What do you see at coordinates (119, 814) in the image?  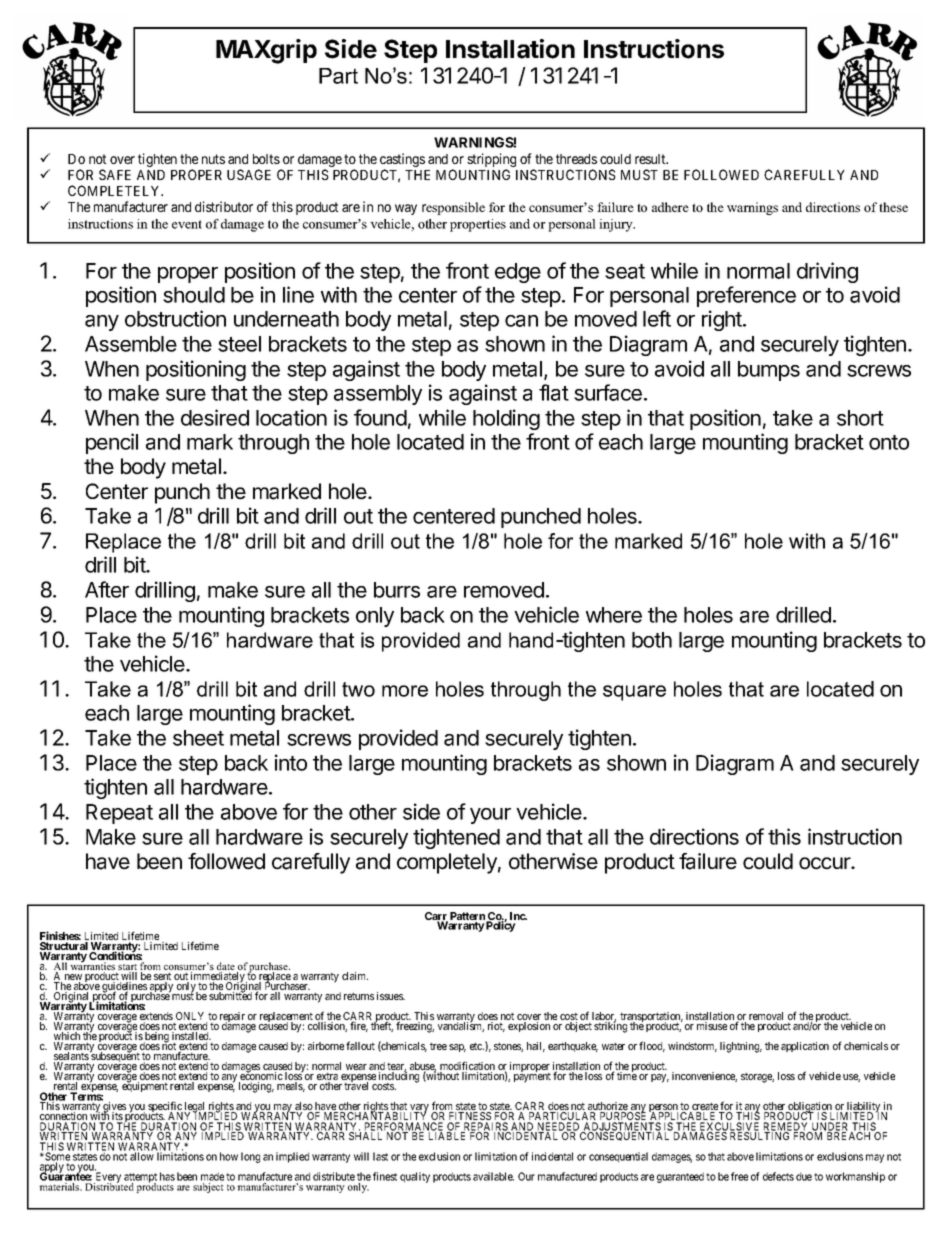 I see `Repeat` at bounding box center [119, 814].
